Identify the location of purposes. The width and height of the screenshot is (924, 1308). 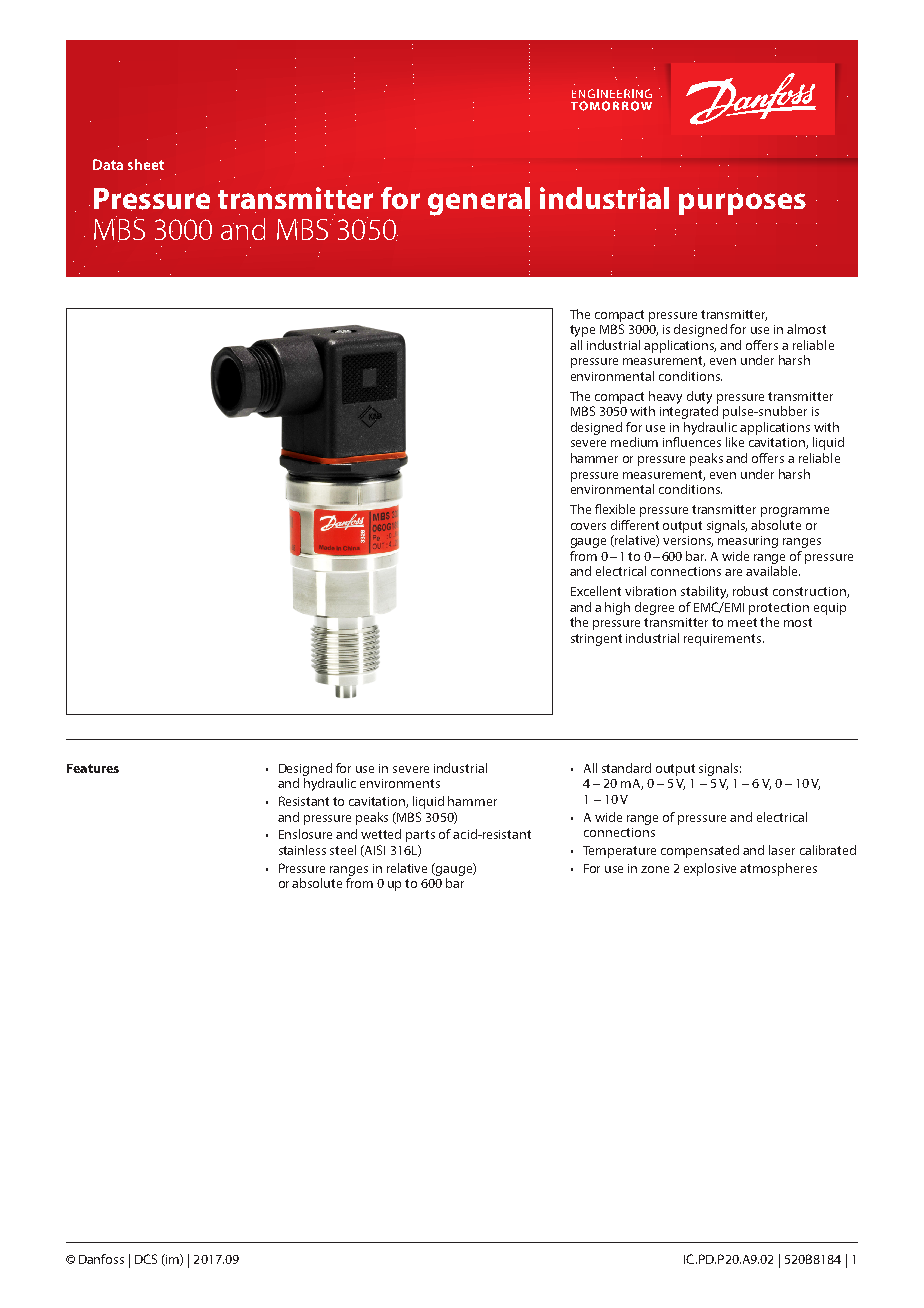
(742, 204).
